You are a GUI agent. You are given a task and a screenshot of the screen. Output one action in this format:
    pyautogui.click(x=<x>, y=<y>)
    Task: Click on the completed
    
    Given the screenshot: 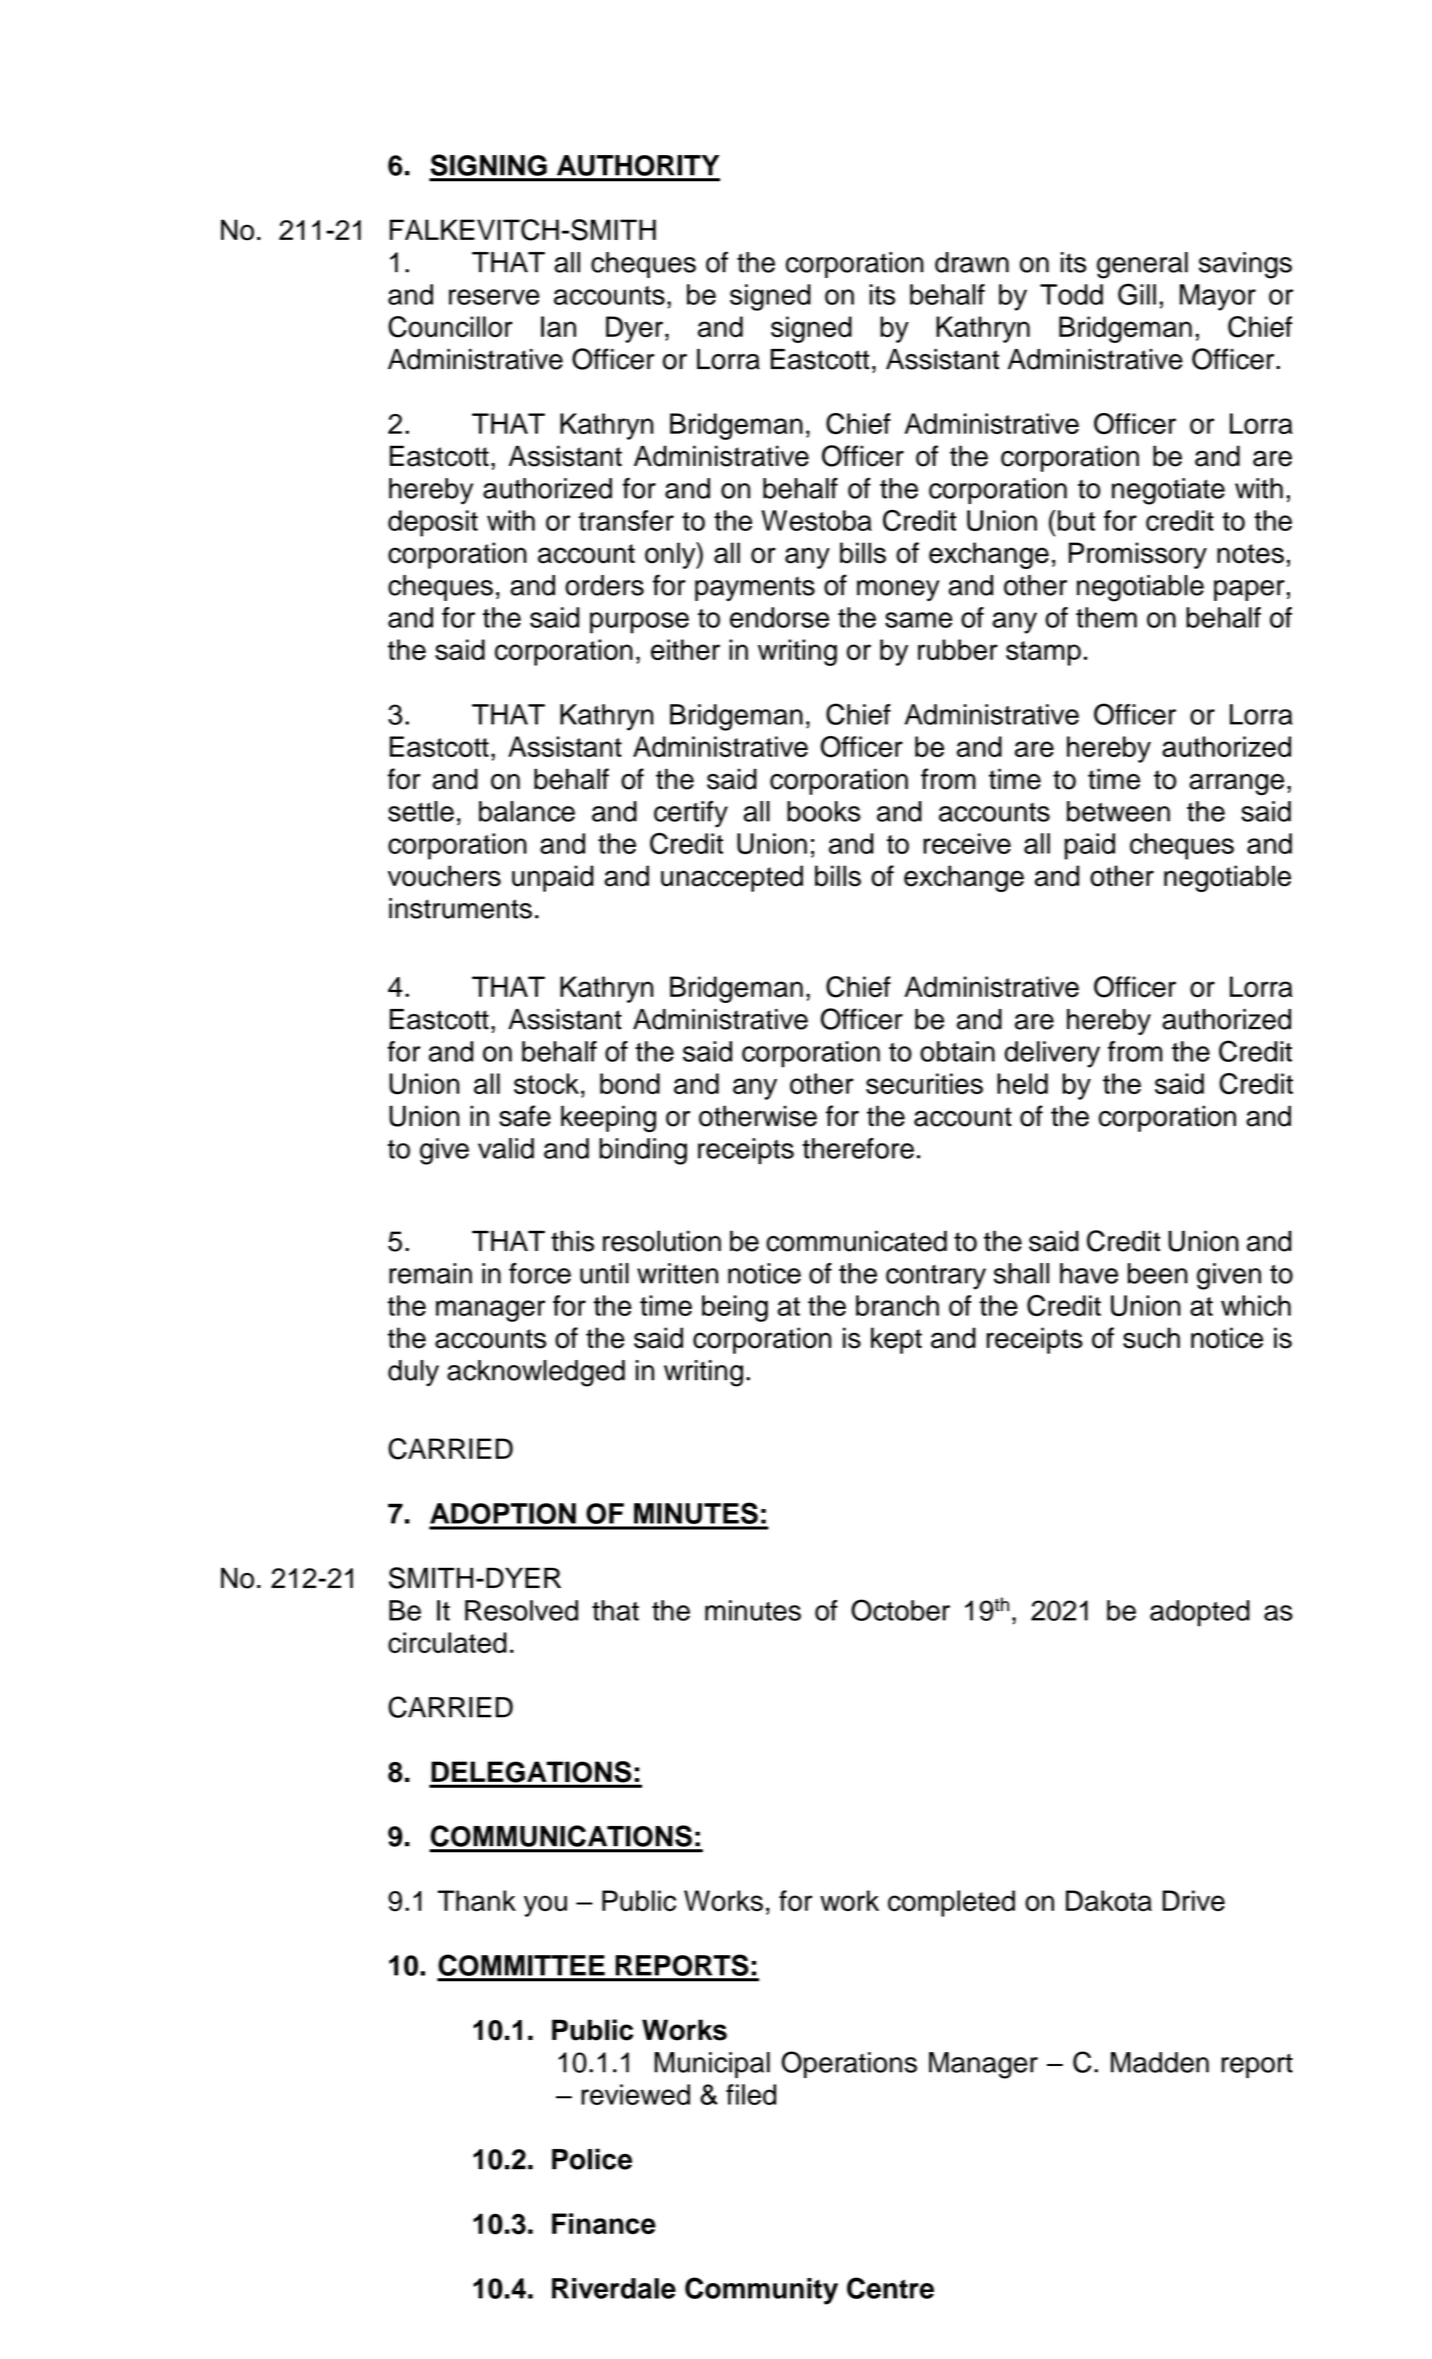 What is the action you would take?
    pyautogui.click(x=951, y=1903)
